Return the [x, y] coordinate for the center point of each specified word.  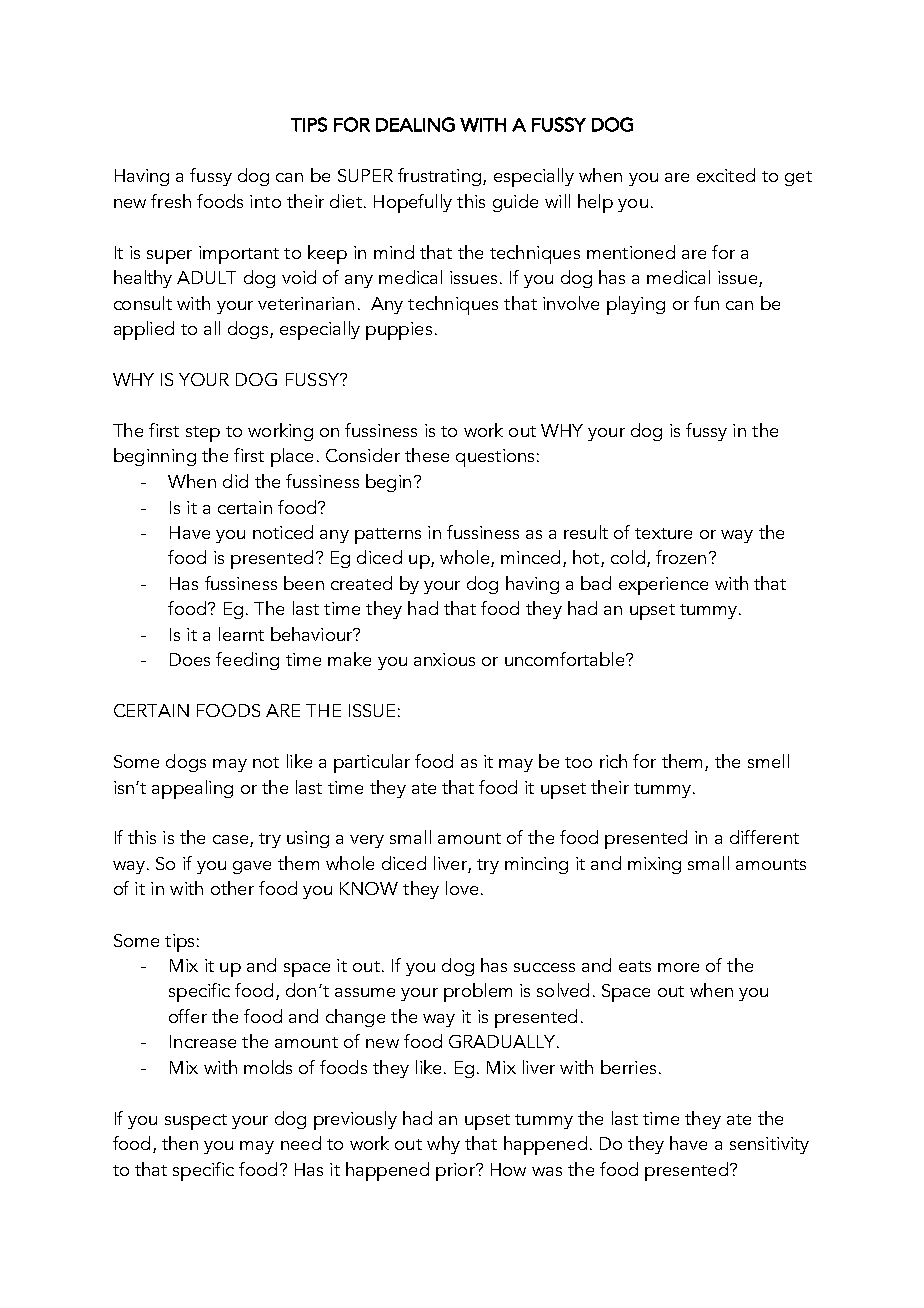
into [265, 201]
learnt [241, 634]
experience [663, 586]
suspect [196, 1122]
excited [726, 175]
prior [456, 1172]
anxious [444, 659]
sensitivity [769, 1145]
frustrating [439, 177]
